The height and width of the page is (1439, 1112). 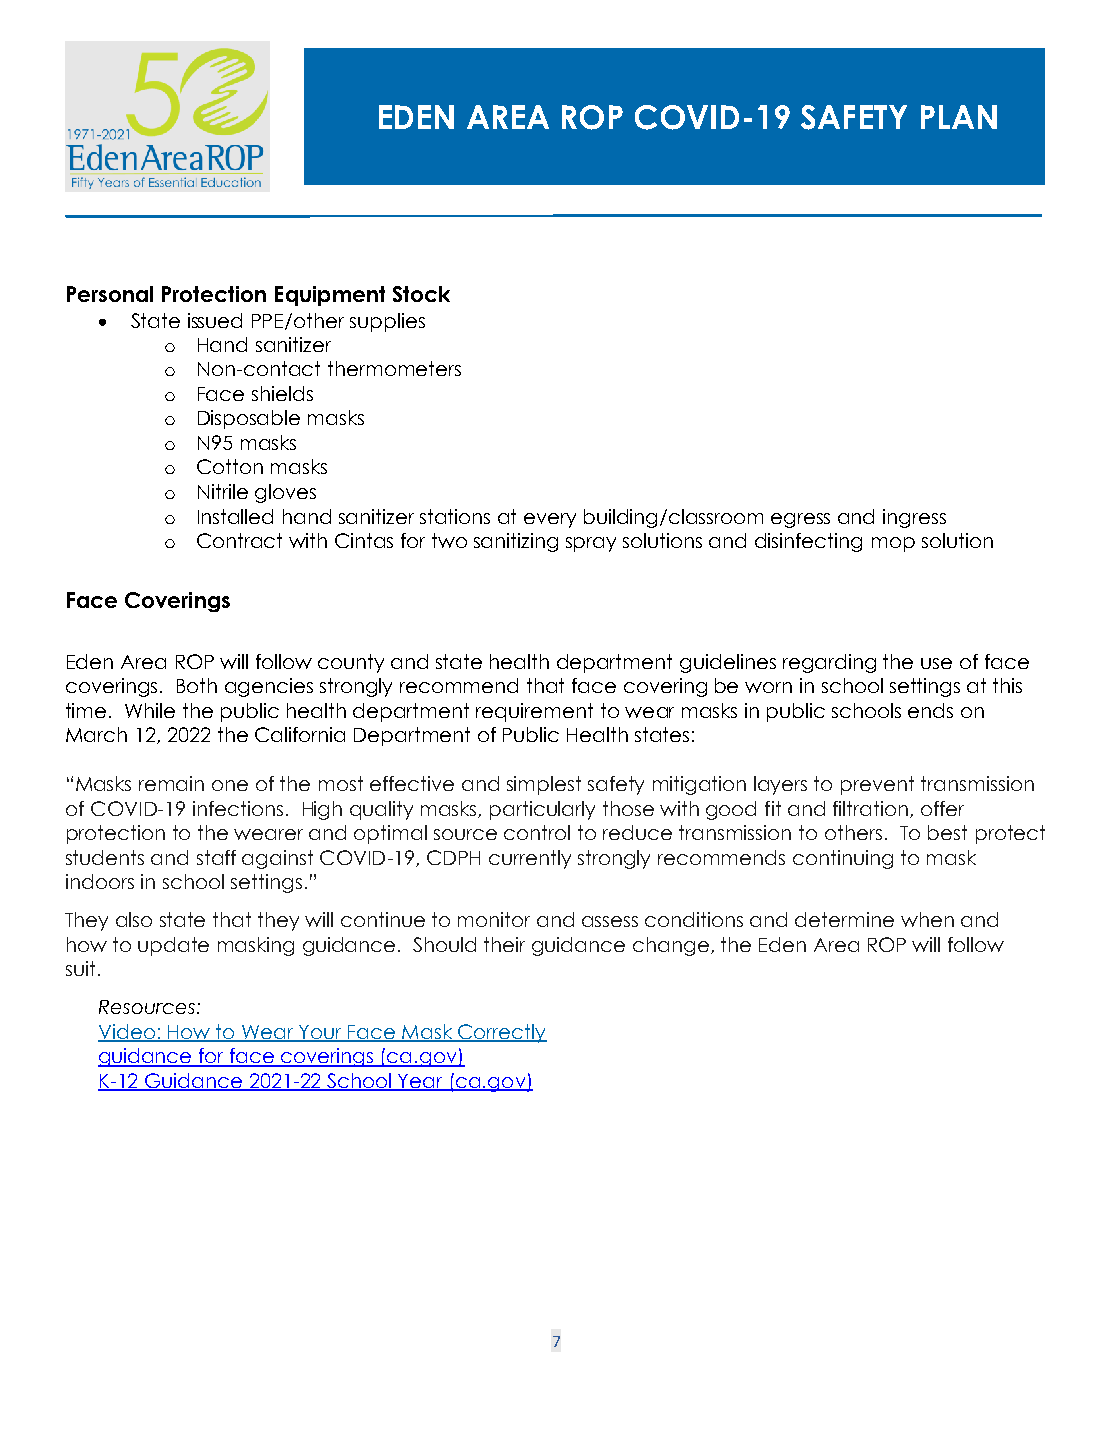 What do you see at coordinates (893, 544) in the page?
I see `mop` at bounding box center [893, 544].
